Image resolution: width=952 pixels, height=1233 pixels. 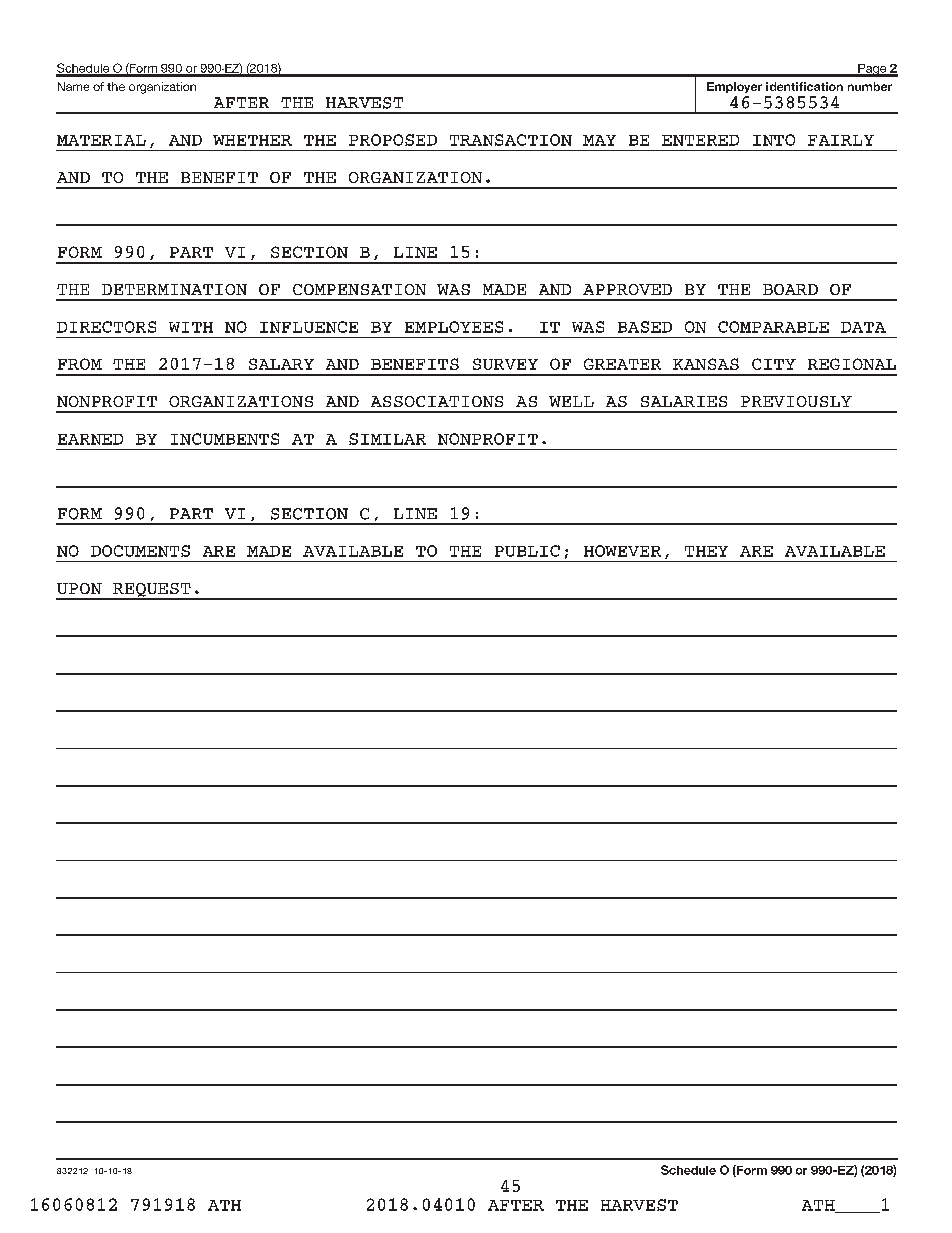 I want to click on THEY, so click(x=706, y=551).
